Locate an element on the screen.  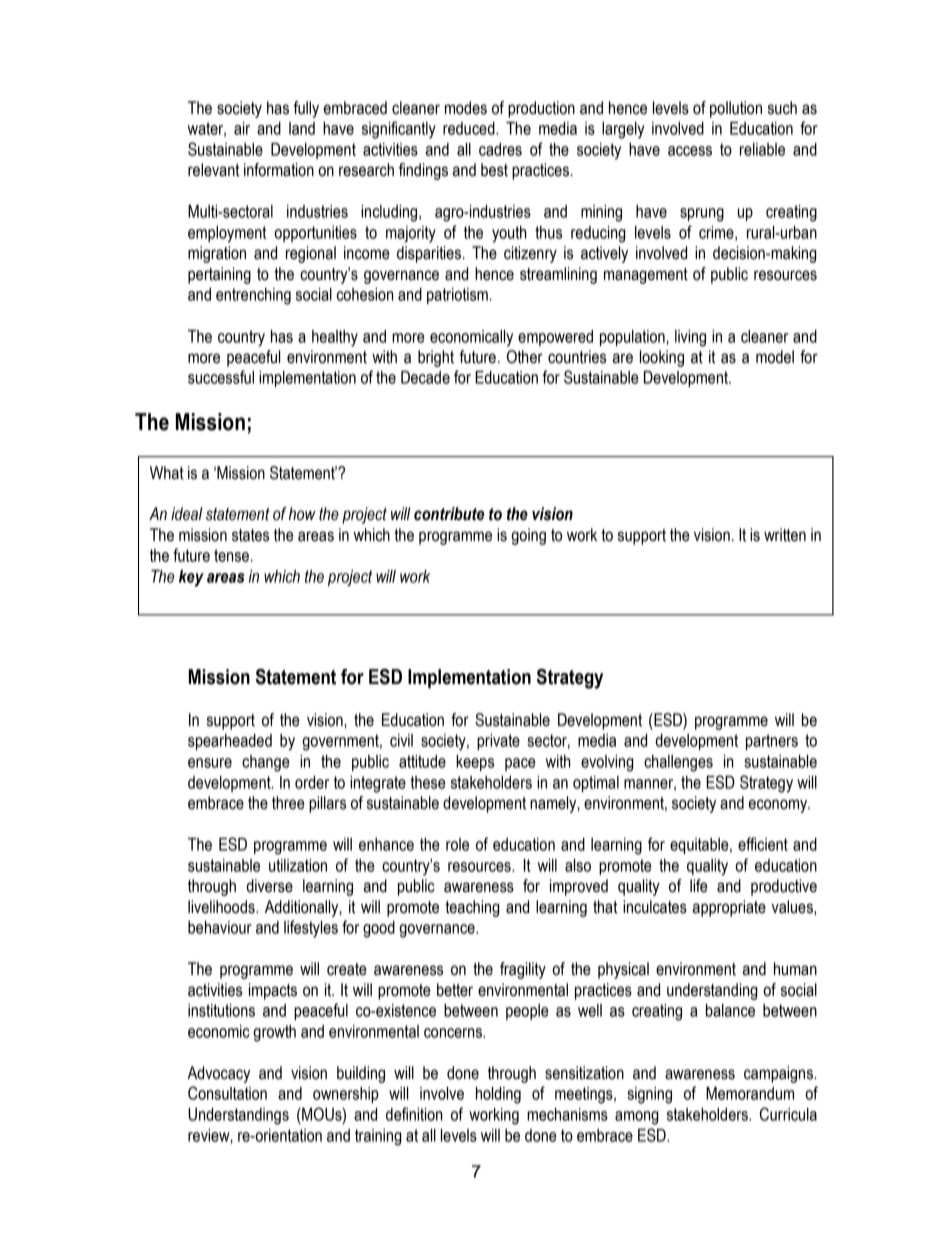
keeps is located at coordinates (475, 763).
